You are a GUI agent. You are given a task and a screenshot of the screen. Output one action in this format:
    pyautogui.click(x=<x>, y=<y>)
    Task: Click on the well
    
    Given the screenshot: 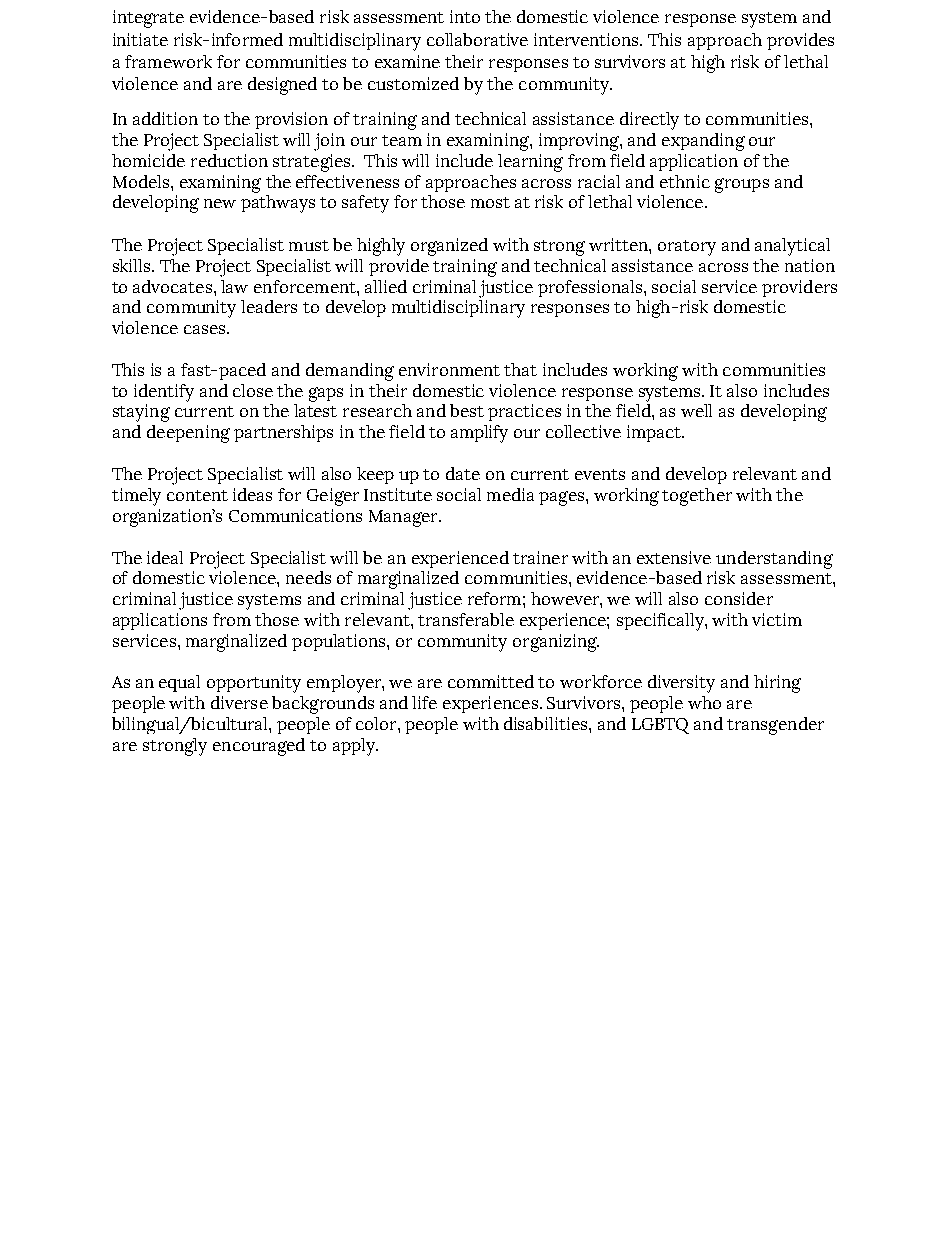 What is the action you would take?
    pyautogui.click(x=696, y=410)
